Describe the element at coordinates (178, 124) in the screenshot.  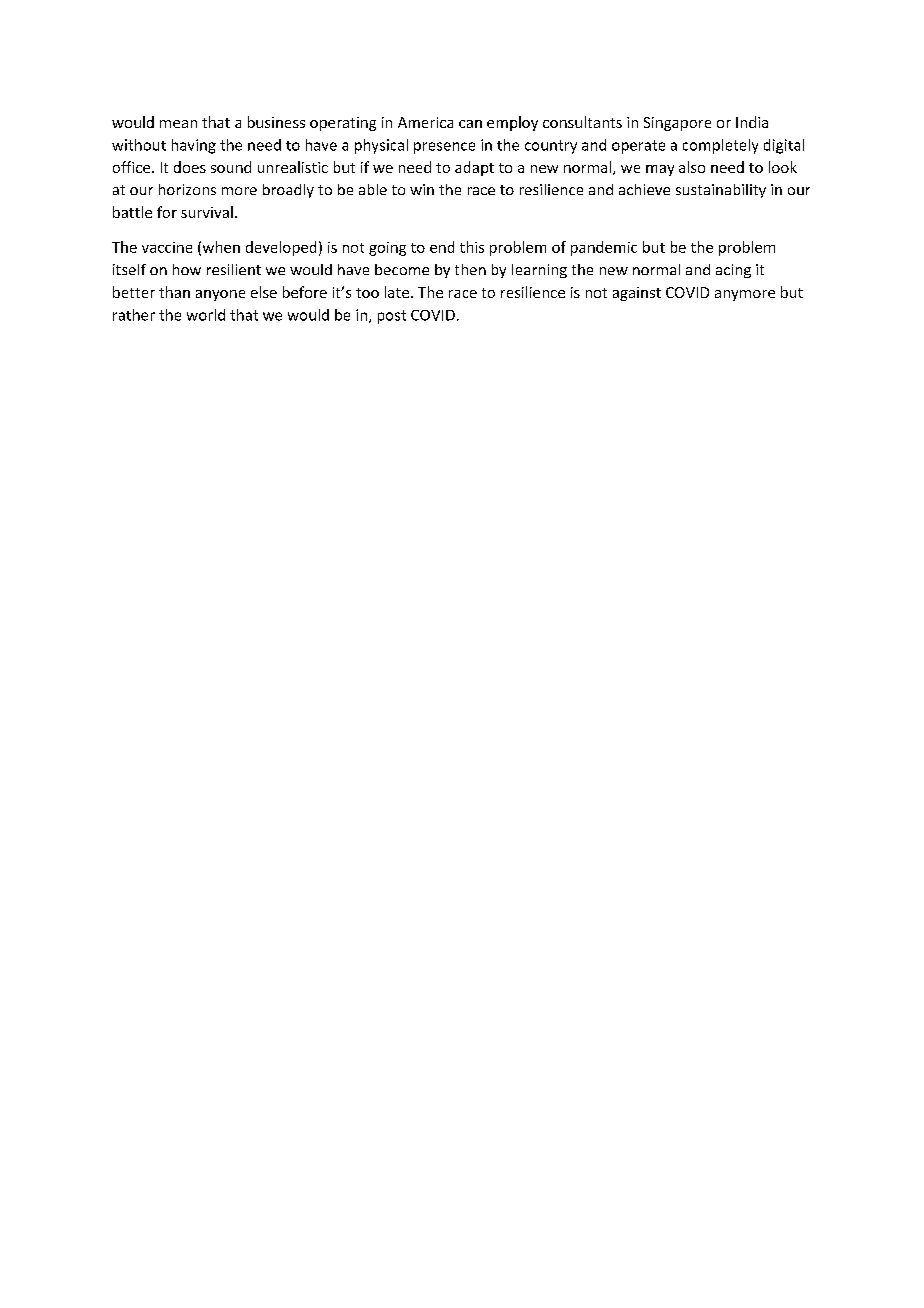
I see `mean` at that location.
